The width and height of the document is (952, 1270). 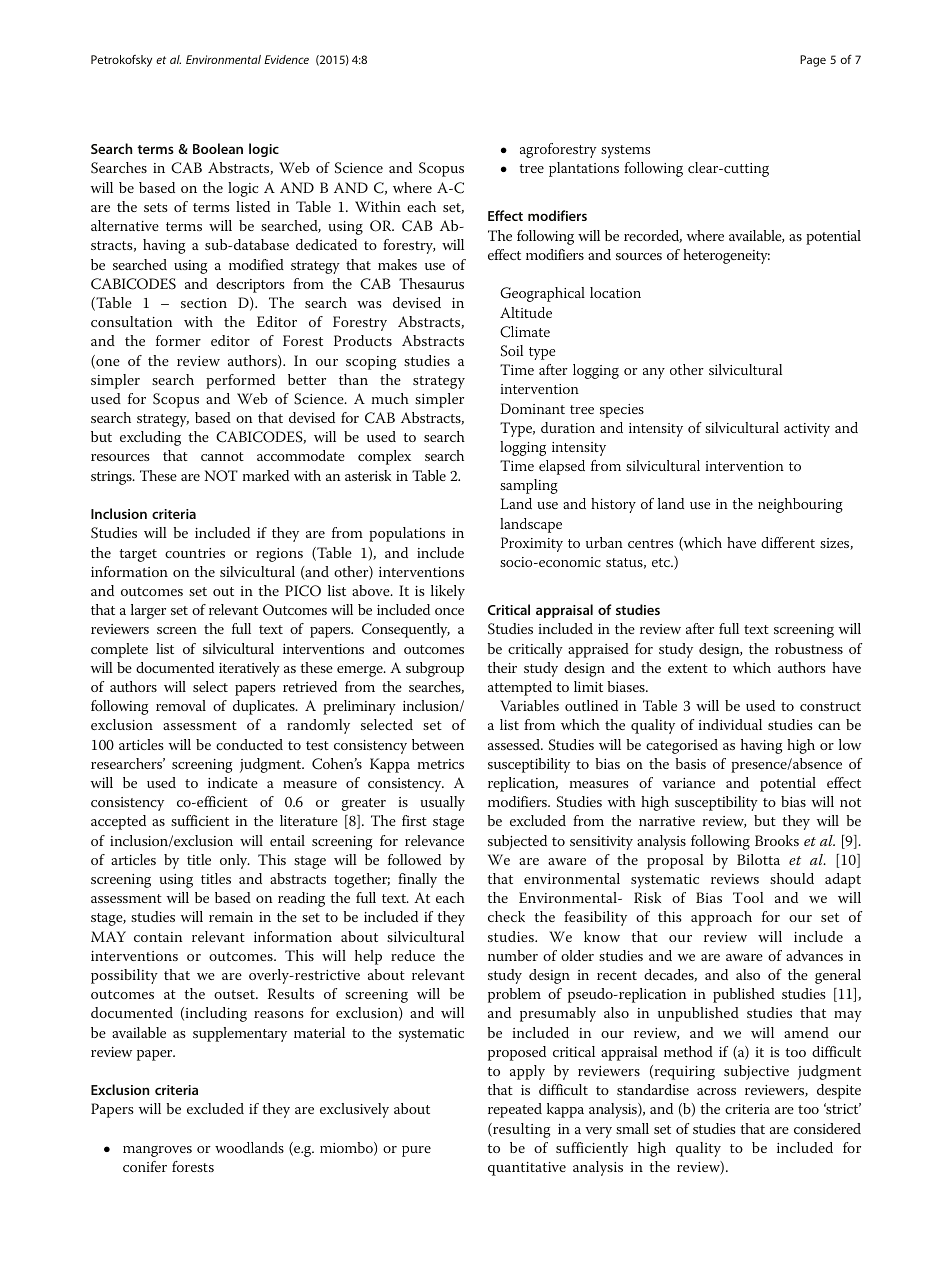 What do you see at coordinates (809, 648) in the document?
I see `robustness` at bounding box center [809, 648].
